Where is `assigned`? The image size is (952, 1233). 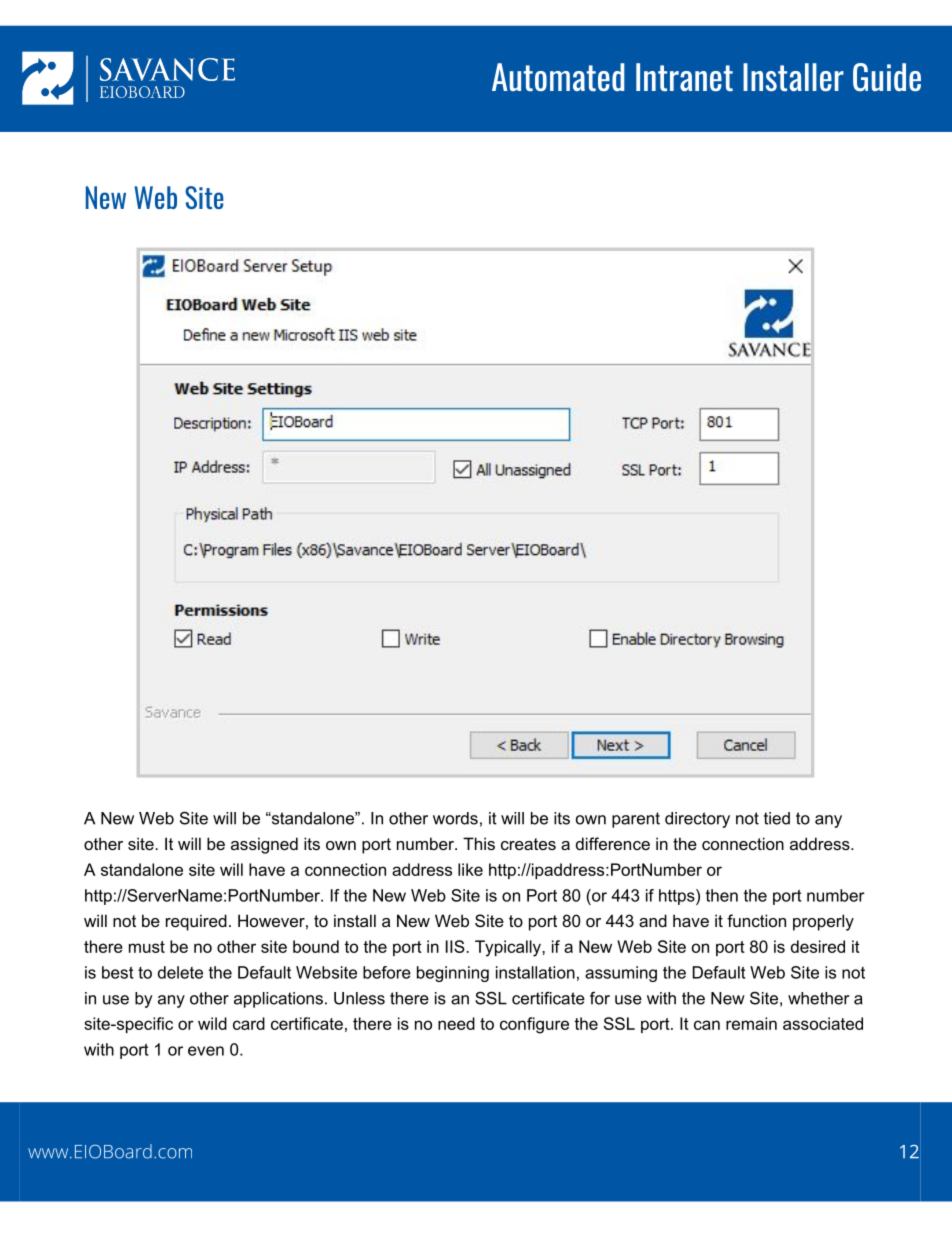
assigned is located at coordinates (264, 845).
